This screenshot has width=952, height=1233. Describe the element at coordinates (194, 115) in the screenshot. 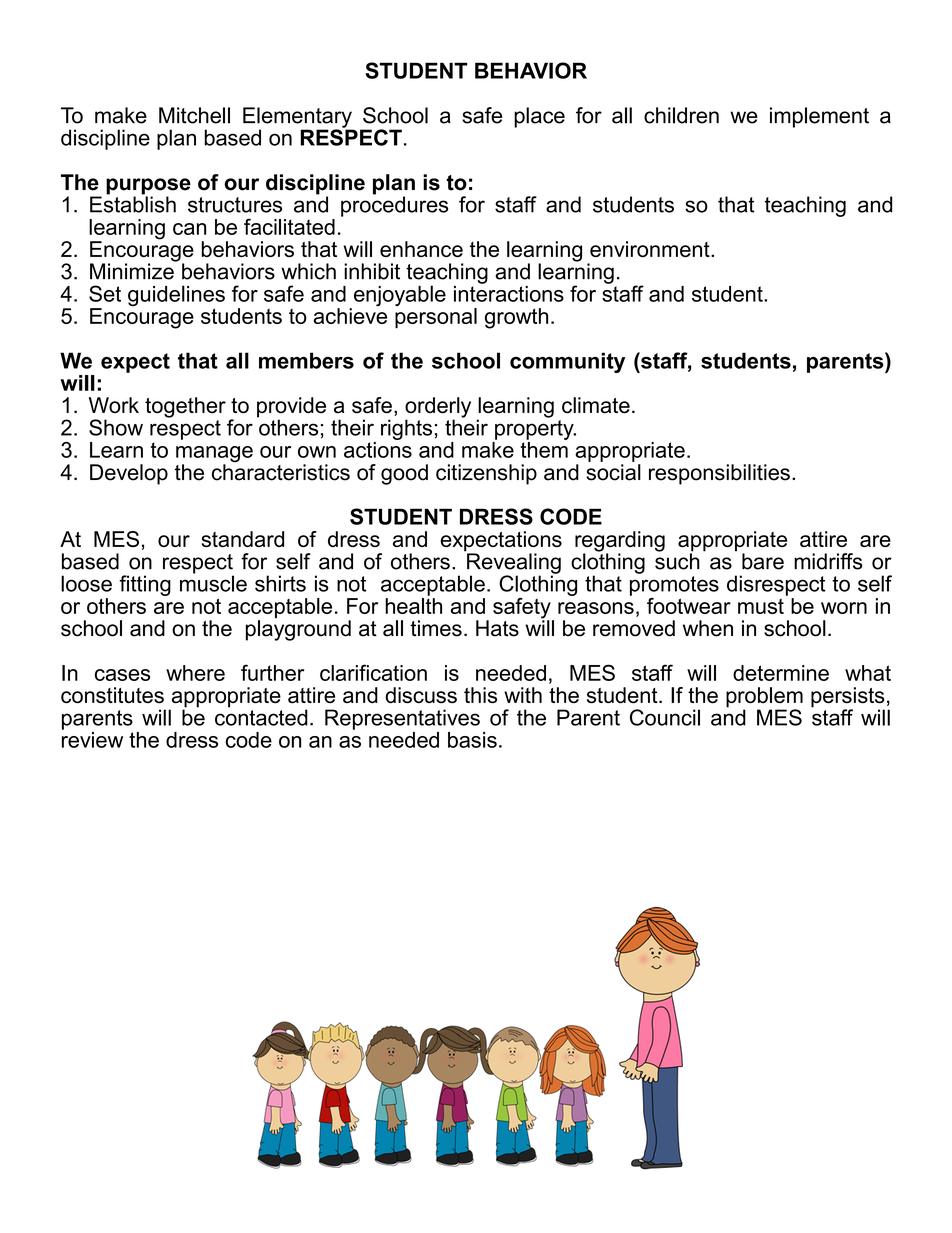

I see `Mitchell` at that location.
